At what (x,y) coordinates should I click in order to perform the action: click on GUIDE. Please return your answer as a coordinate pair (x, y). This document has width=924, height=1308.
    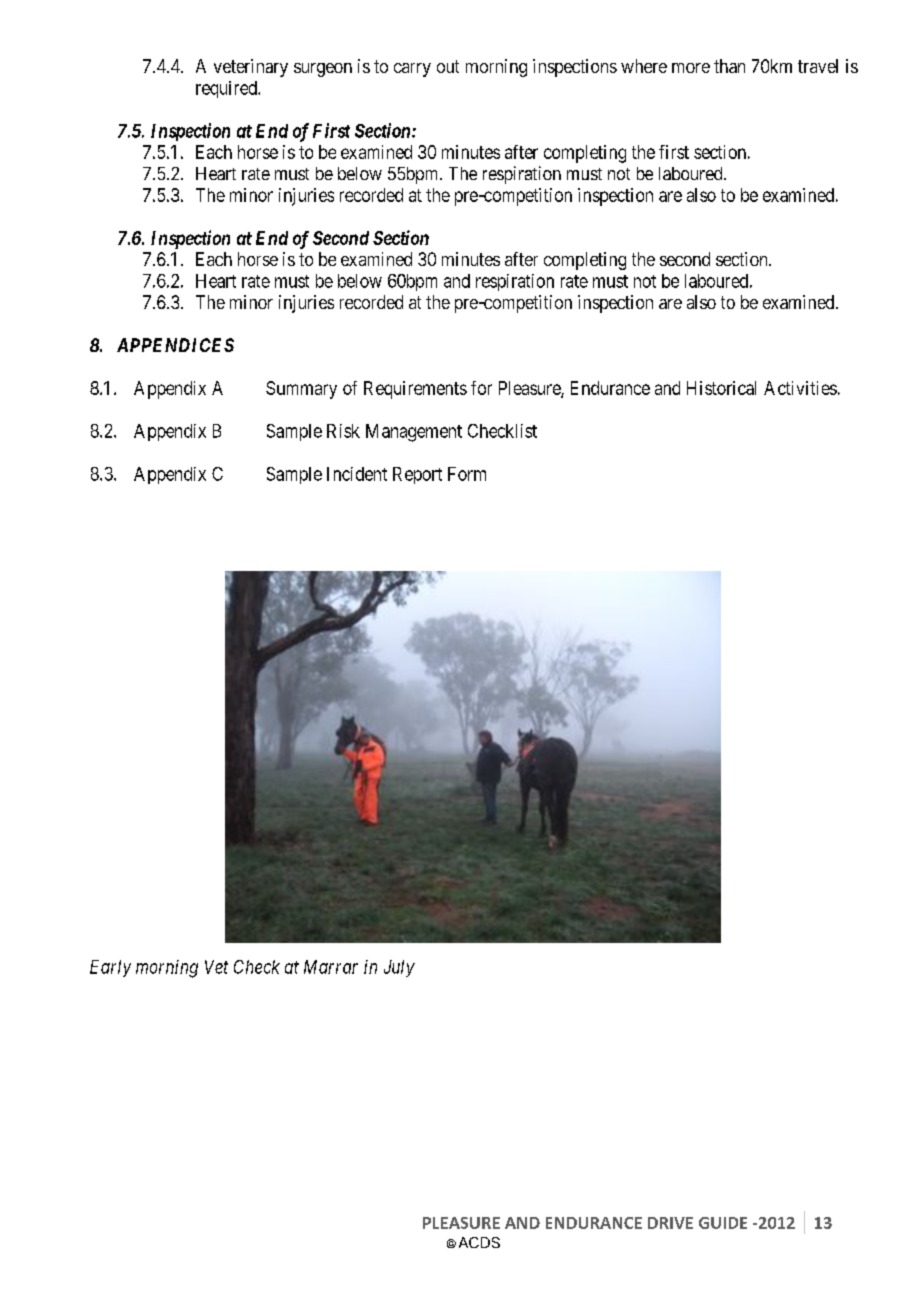
    Looking at the image, I should click on (723, 1223).
